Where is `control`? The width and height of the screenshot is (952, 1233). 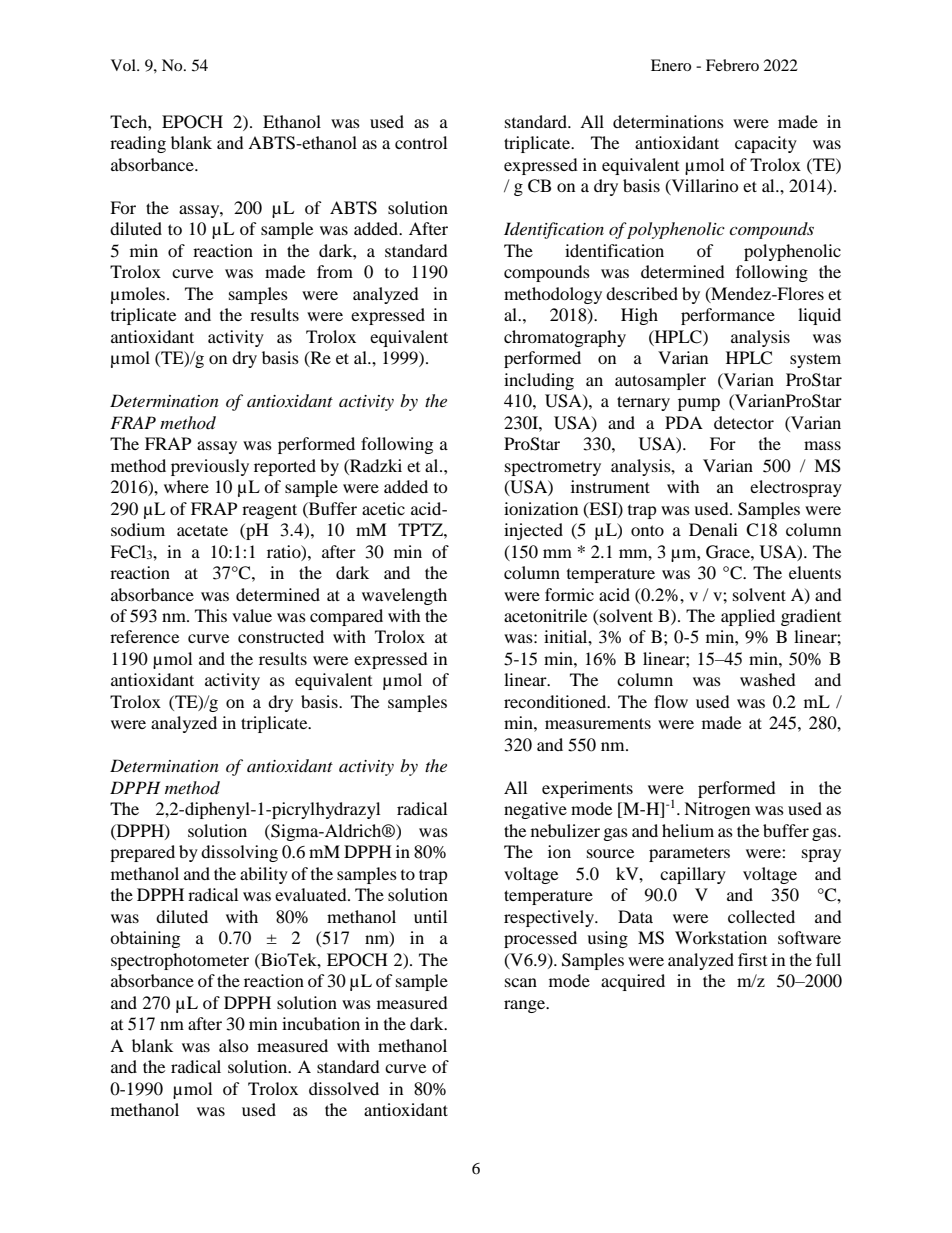 control is located at coordinates (421, 142).
